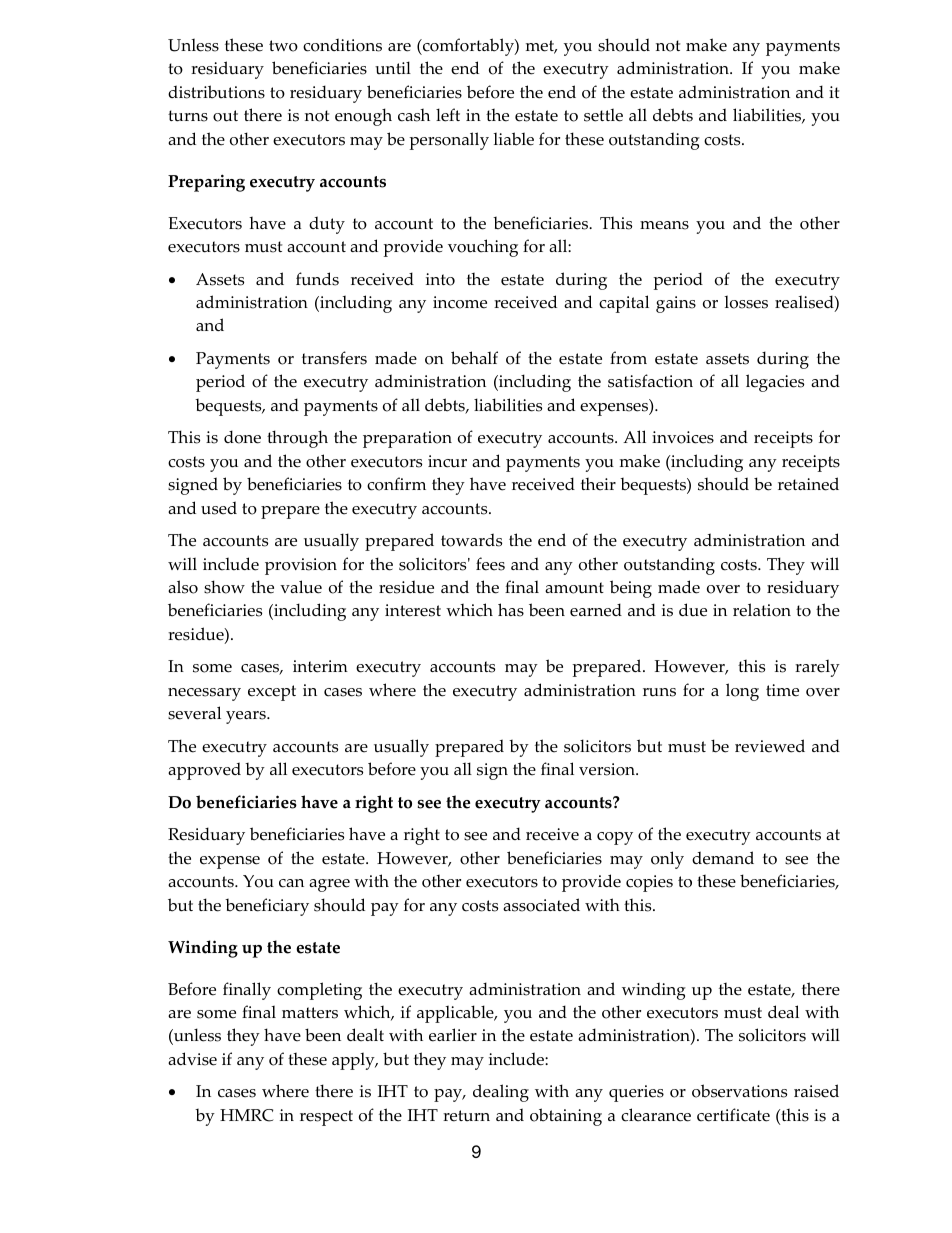 The height and width of the document is (1233, 952). I want to click on behalf, so click(474, 358).
